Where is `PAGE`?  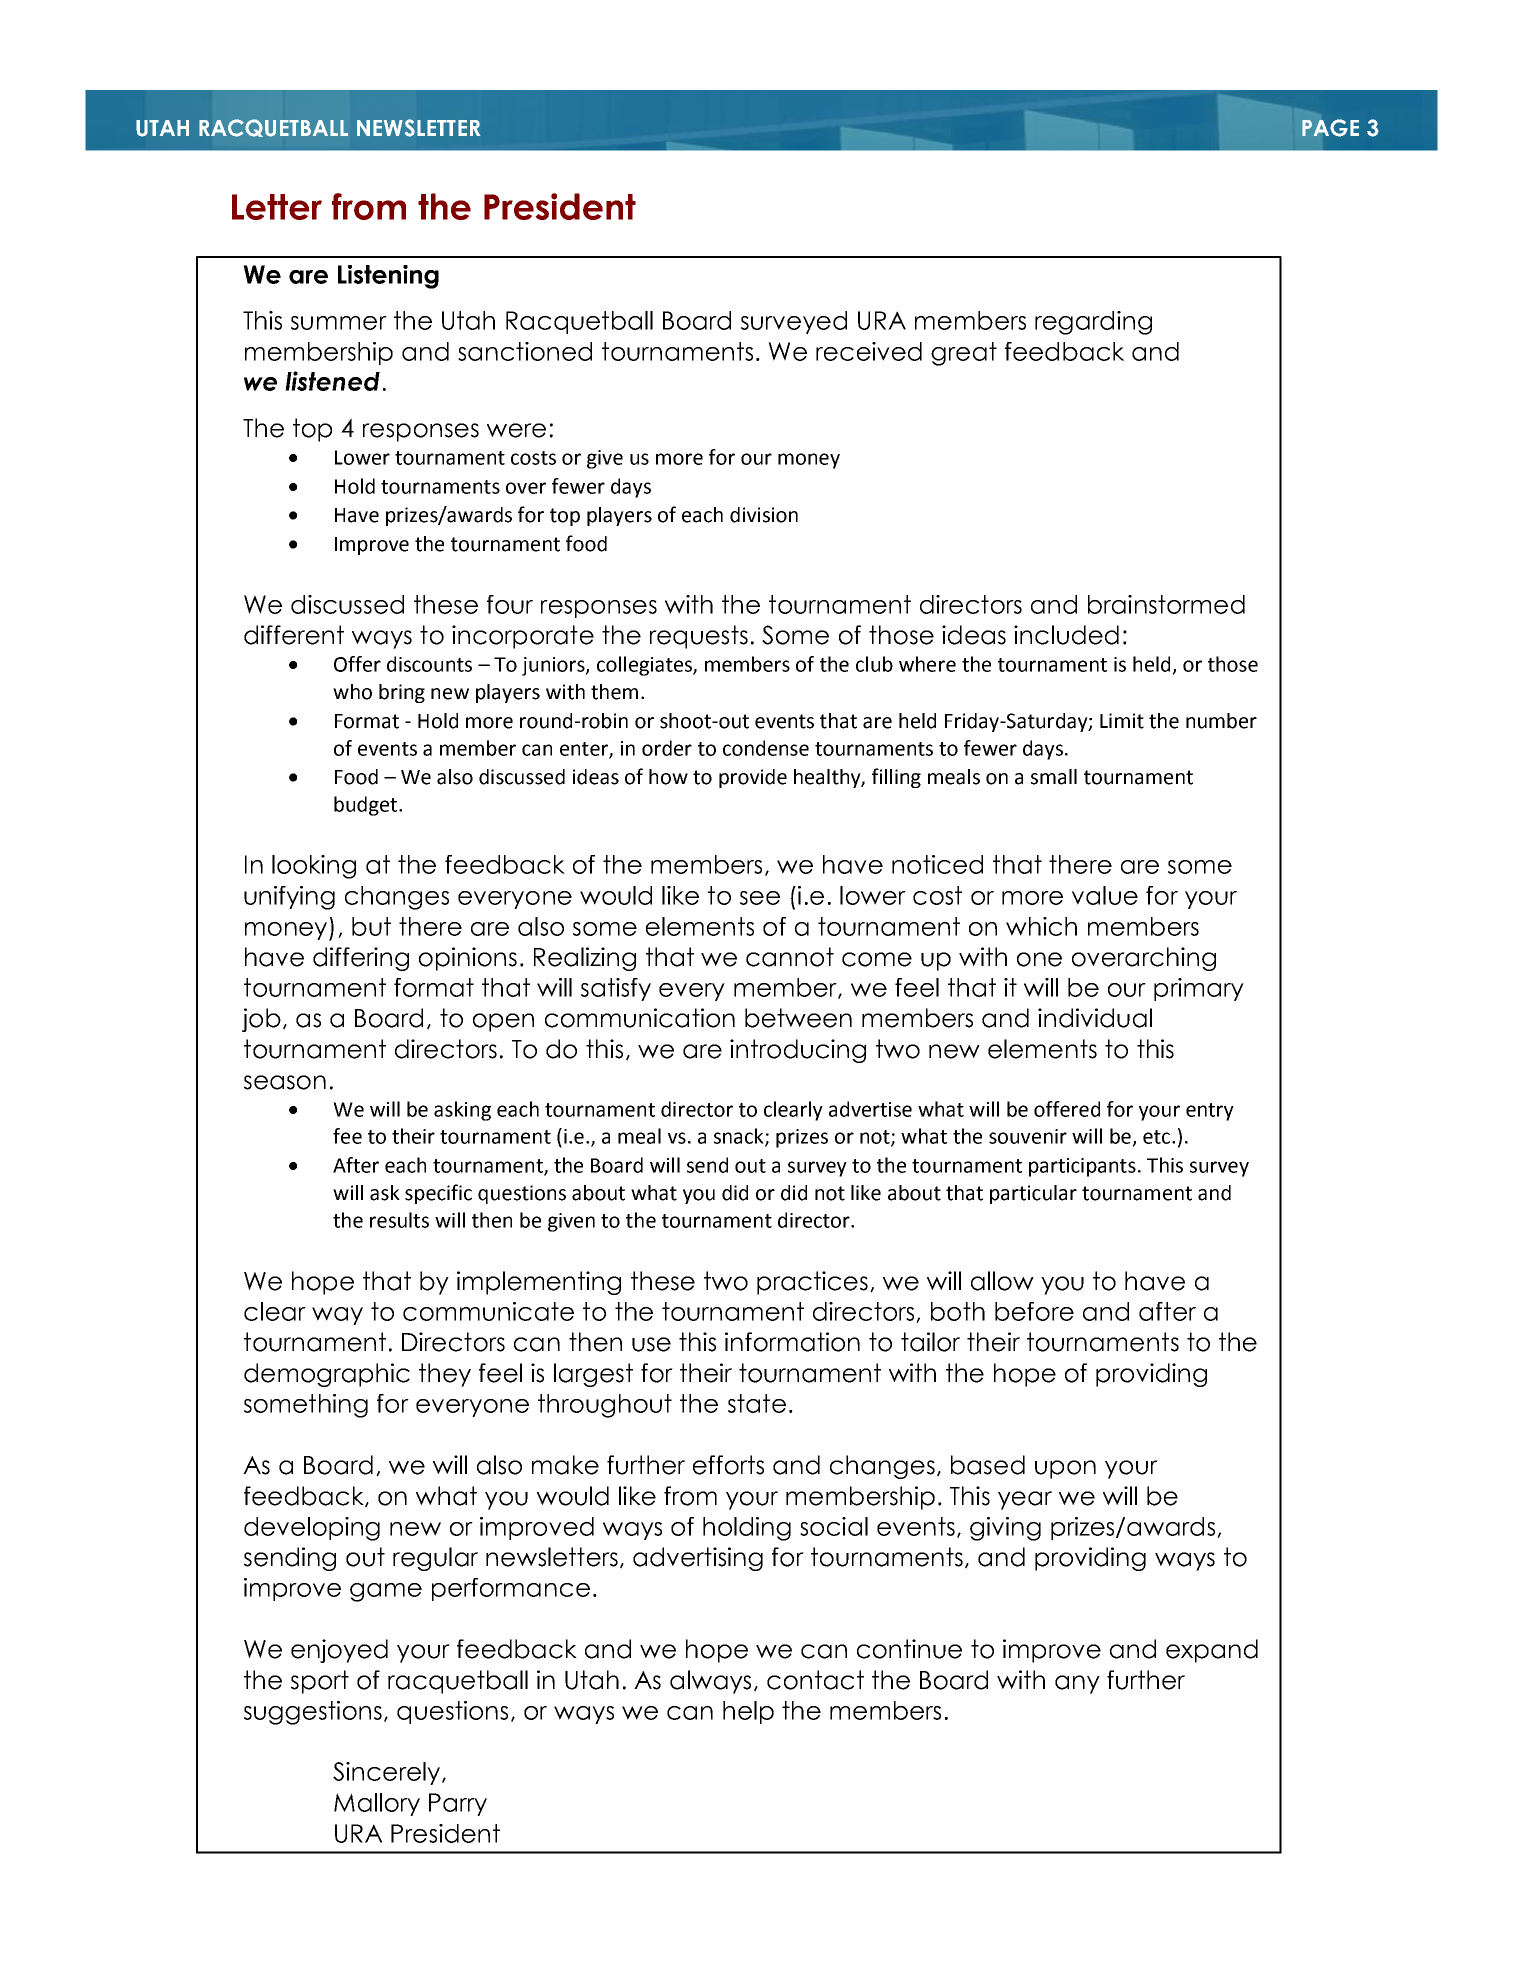 PAGE is located at coordinates (1330, 128).
